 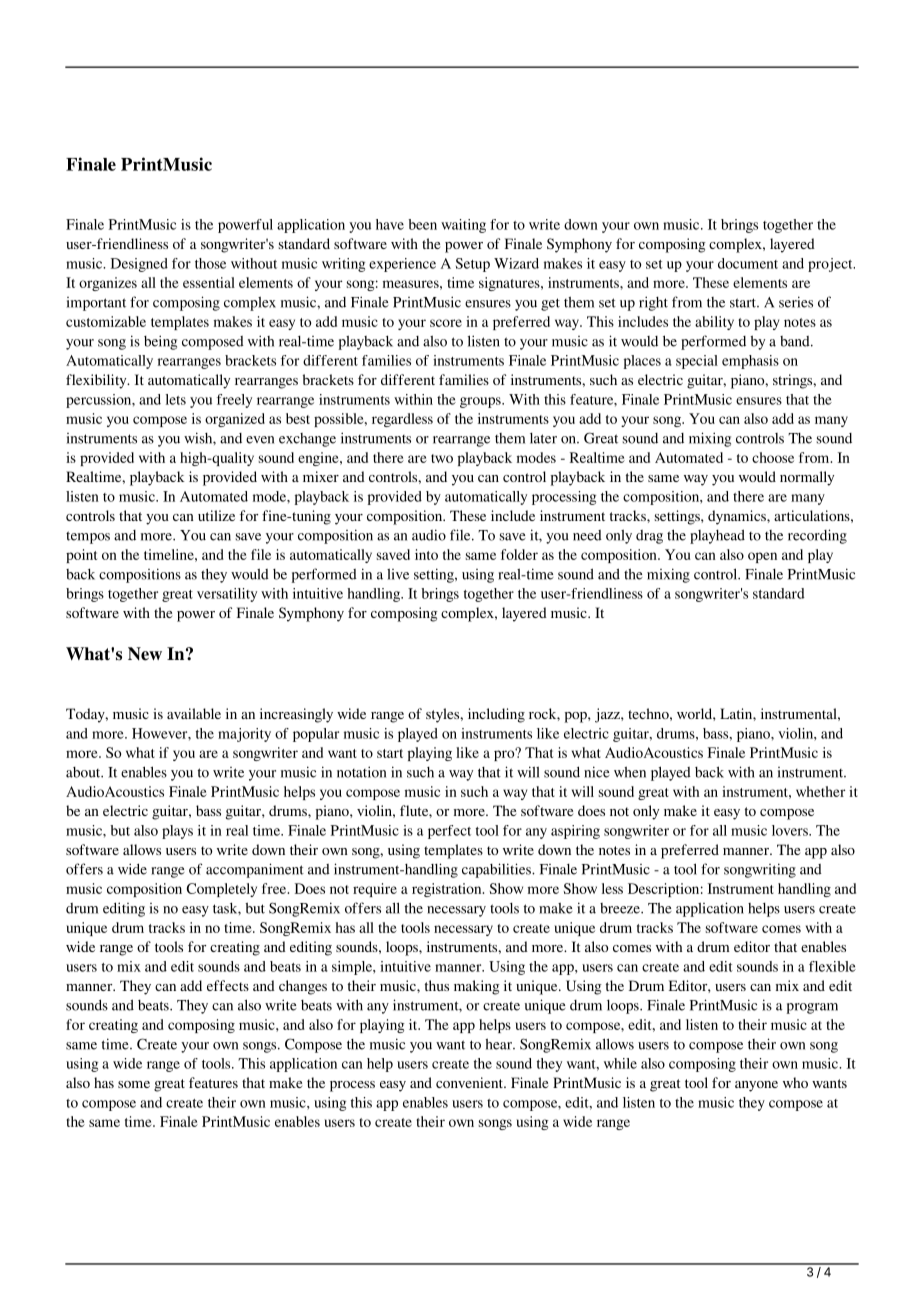 I want to click on Designed, so click(x=139, y=265).
